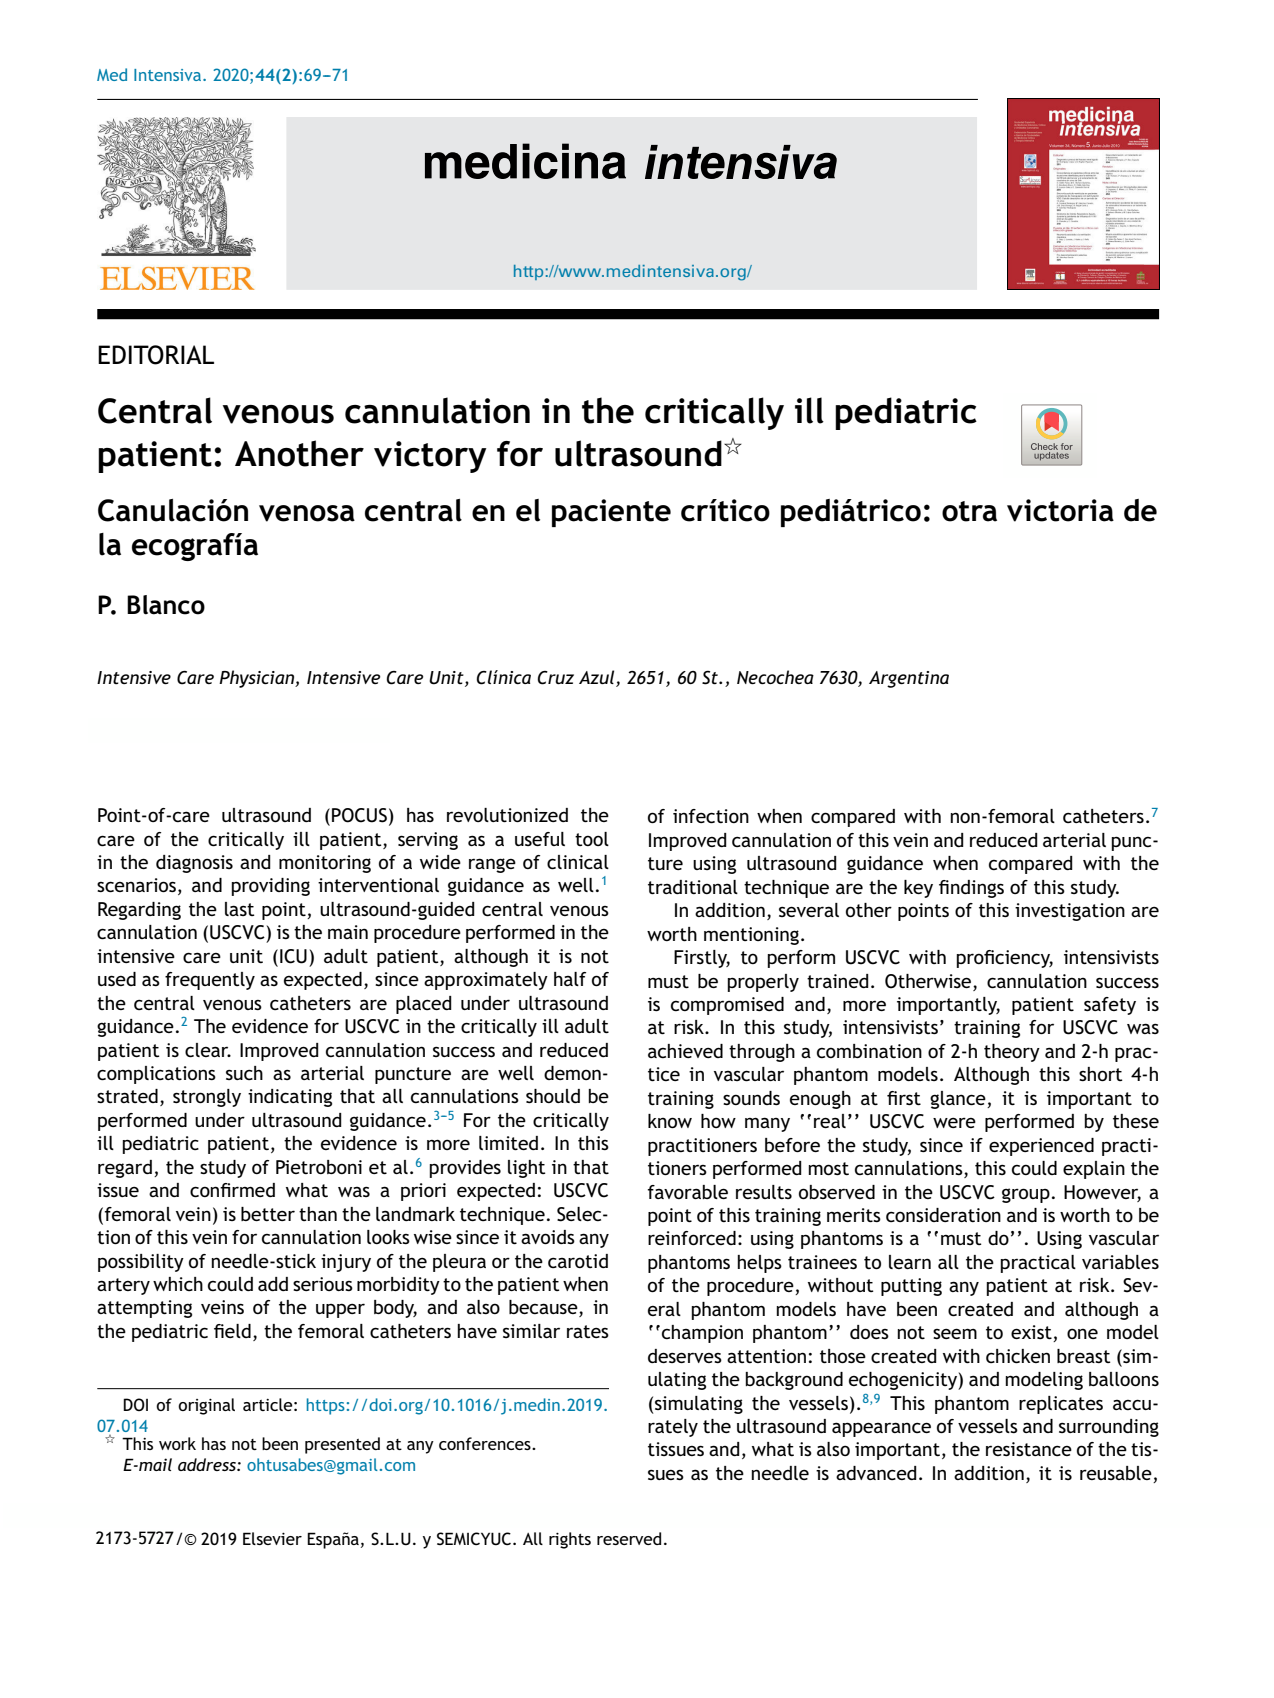  Describe the element at coordinates (156, 355) in the document. I see `EDITORIAL` at that location.
